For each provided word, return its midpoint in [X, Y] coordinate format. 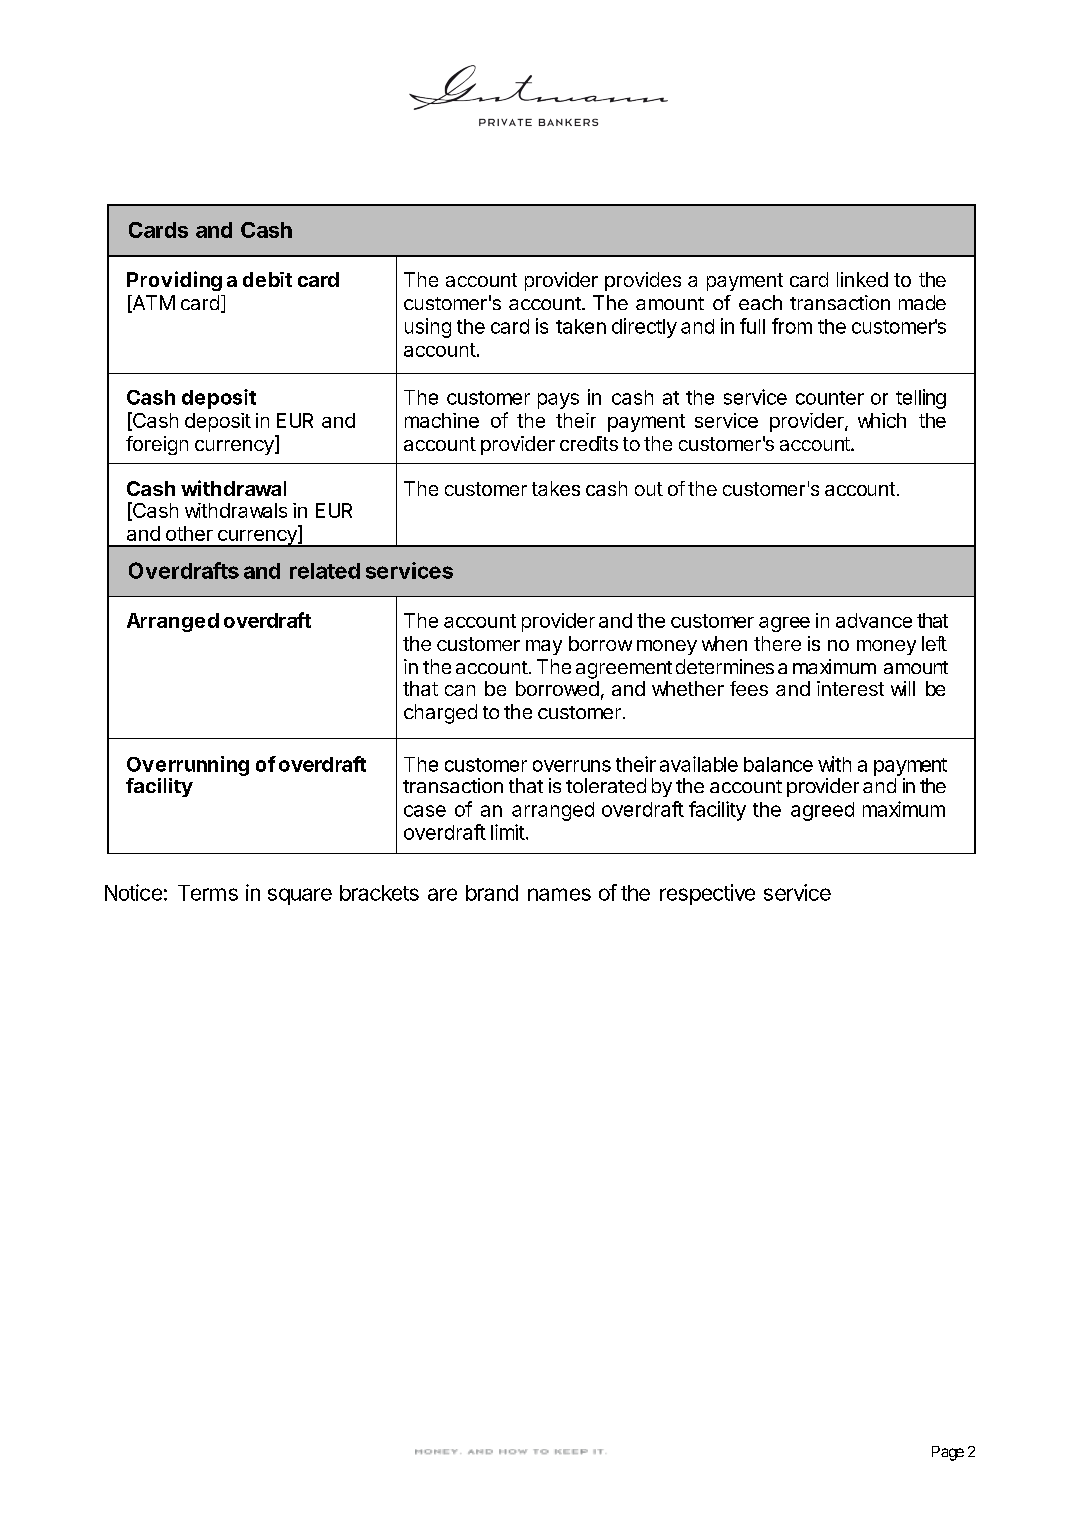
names [559, 894]
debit [267, 279]
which [882, 420]
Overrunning [188, 766]
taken [581, 326]
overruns [572, 766]
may [544, 647]
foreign [157, 445]
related [325, 571]
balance [778, 764]
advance [874, 620]
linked [862, 279]
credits [589, 443]
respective [707, 894]
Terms [208, 893]
